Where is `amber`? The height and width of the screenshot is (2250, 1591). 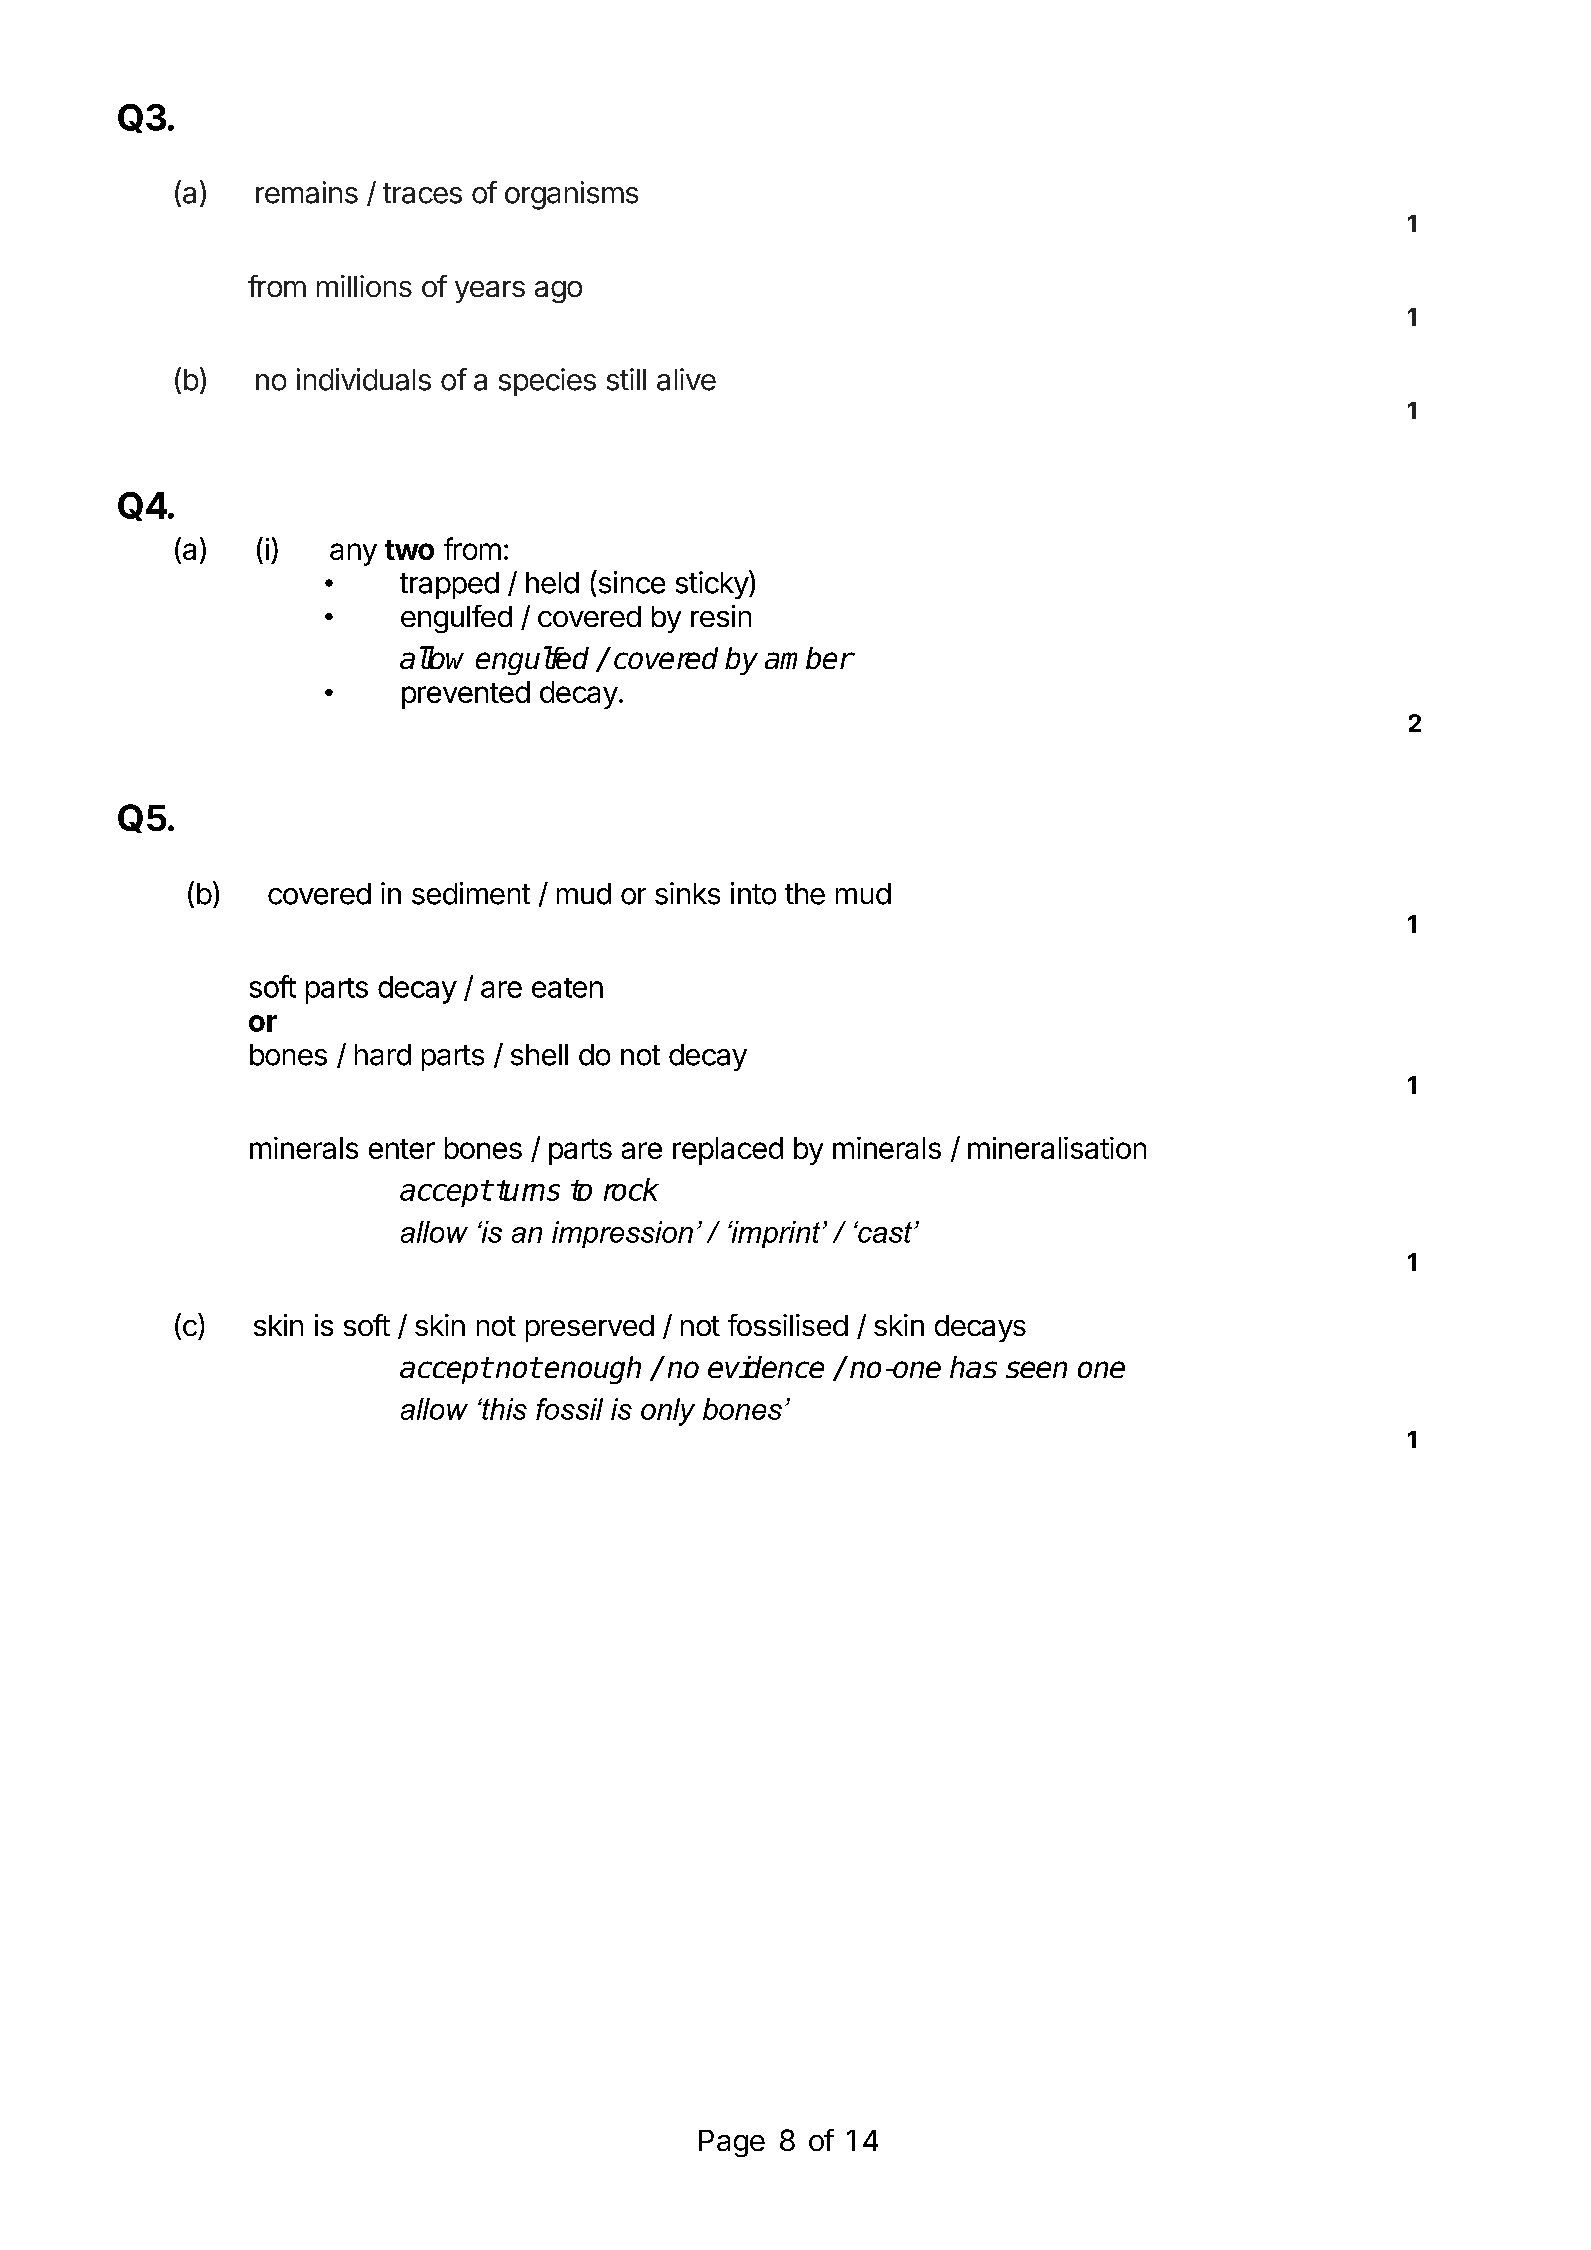
amber is located at coordinates (809, 658).
